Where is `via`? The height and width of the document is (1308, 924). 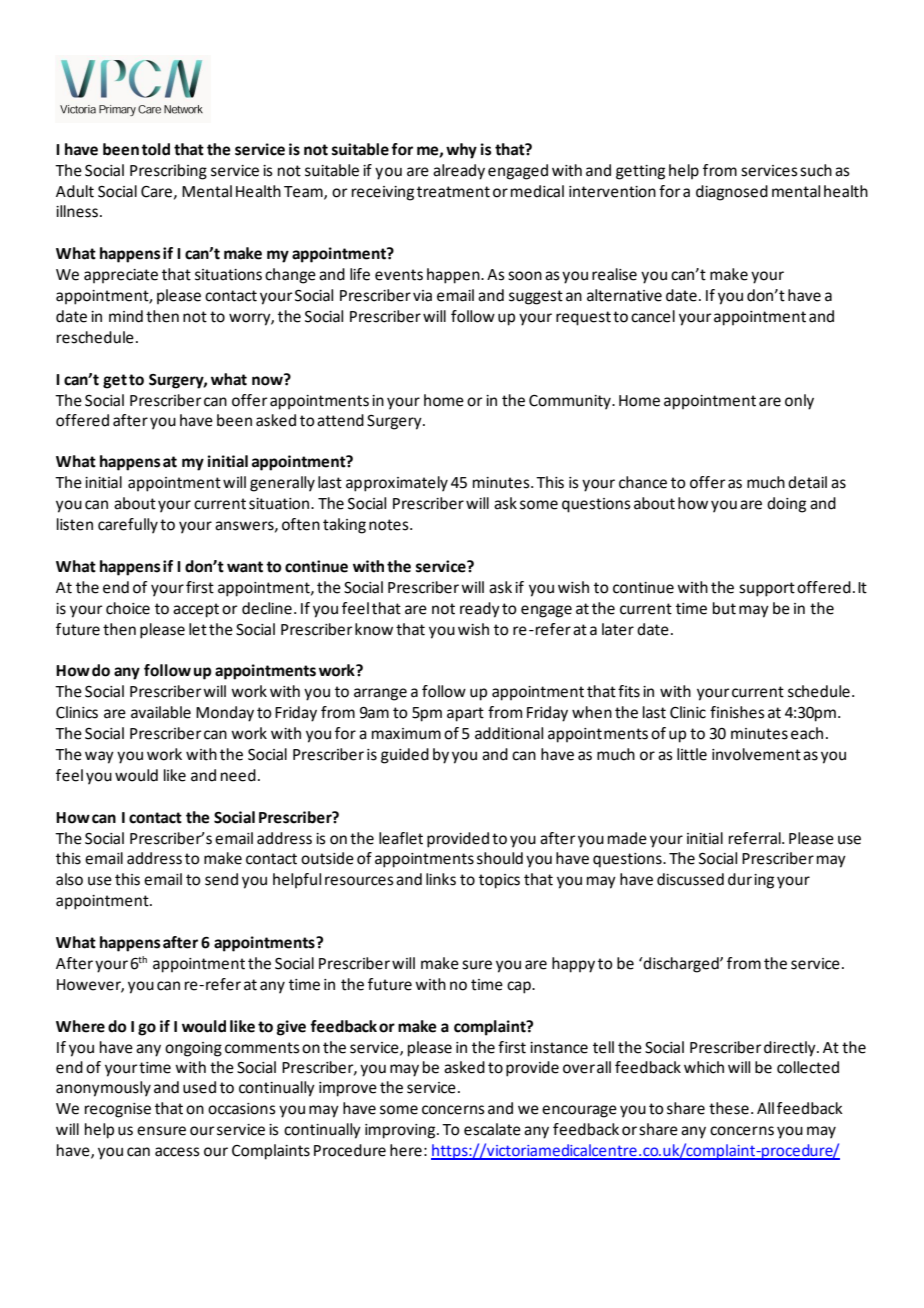
via is located at coordinates (422, 296).
